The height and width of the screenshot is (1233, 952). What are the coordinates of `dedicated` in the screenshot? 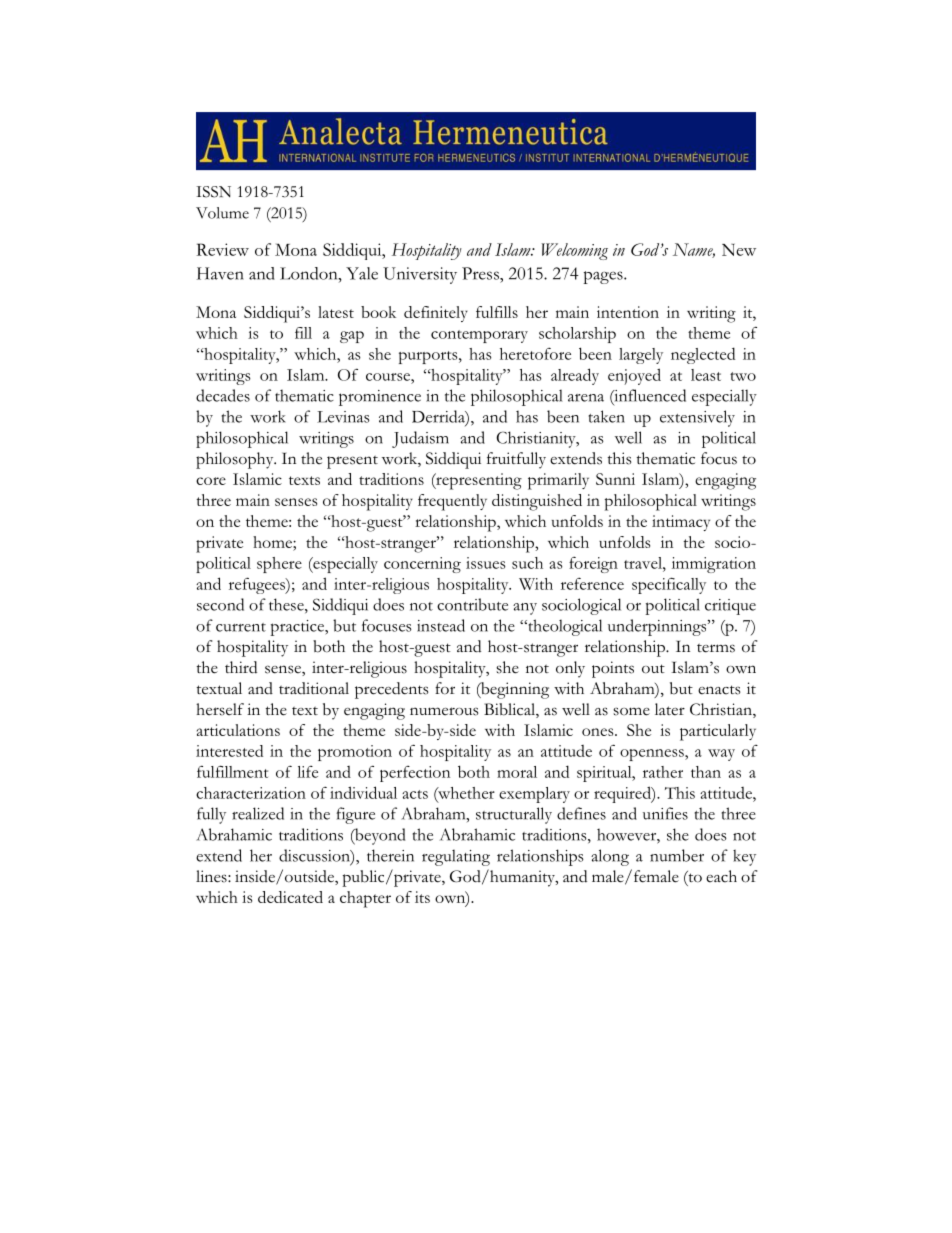 It's located at (290, 897).
